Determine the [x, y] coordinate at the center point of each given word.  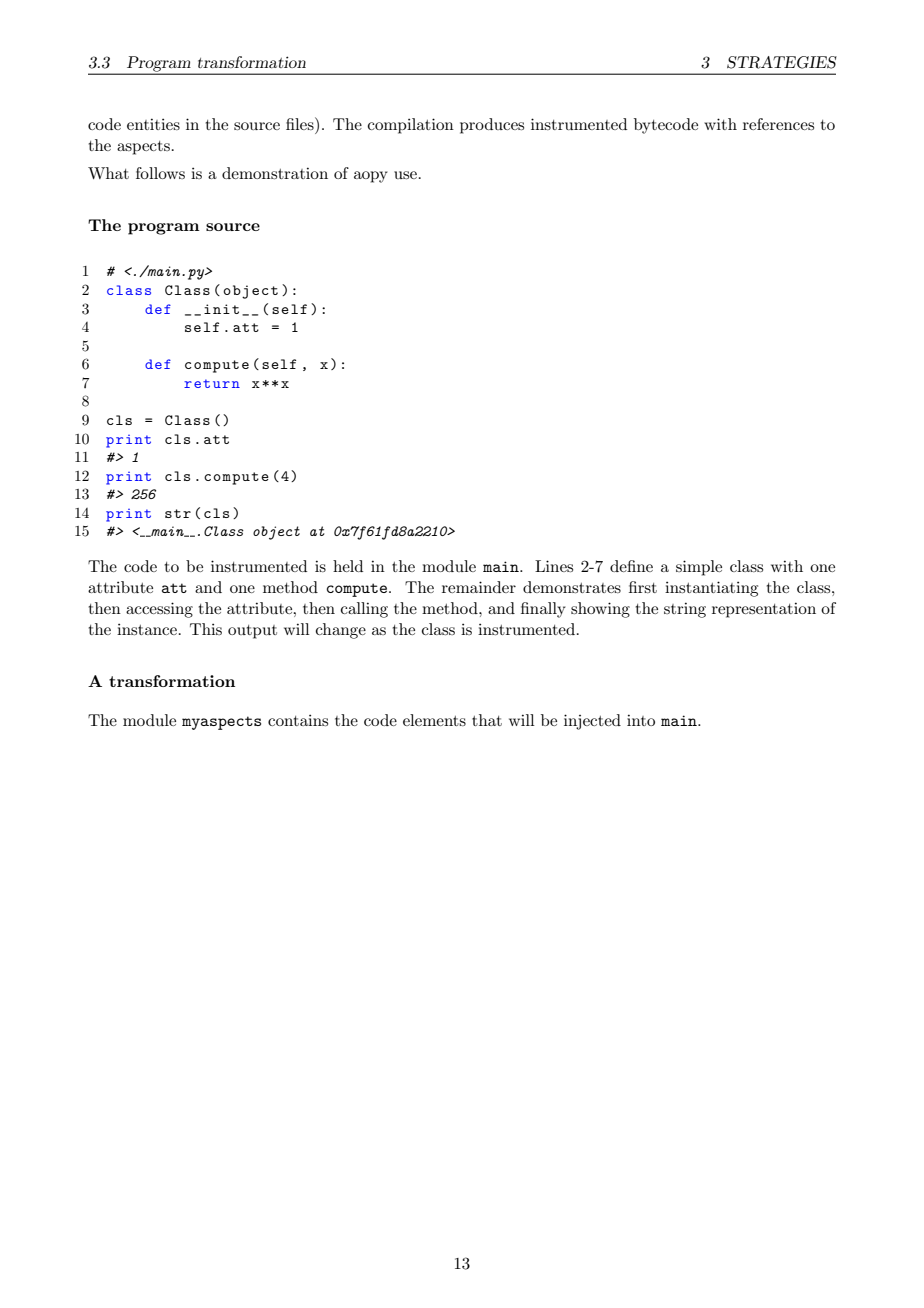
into [641, 720]
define [631, 566]
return [212, 383]
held [348, 566]
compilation [411, 126]
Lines [554, 566]
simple [699, 568]
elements [434, 720]
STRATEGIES [782, 62]
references [778, 124]
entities [153, 124]
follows [160, 173]
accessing [159, 610]
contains [298, 720]
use [405, 175]
